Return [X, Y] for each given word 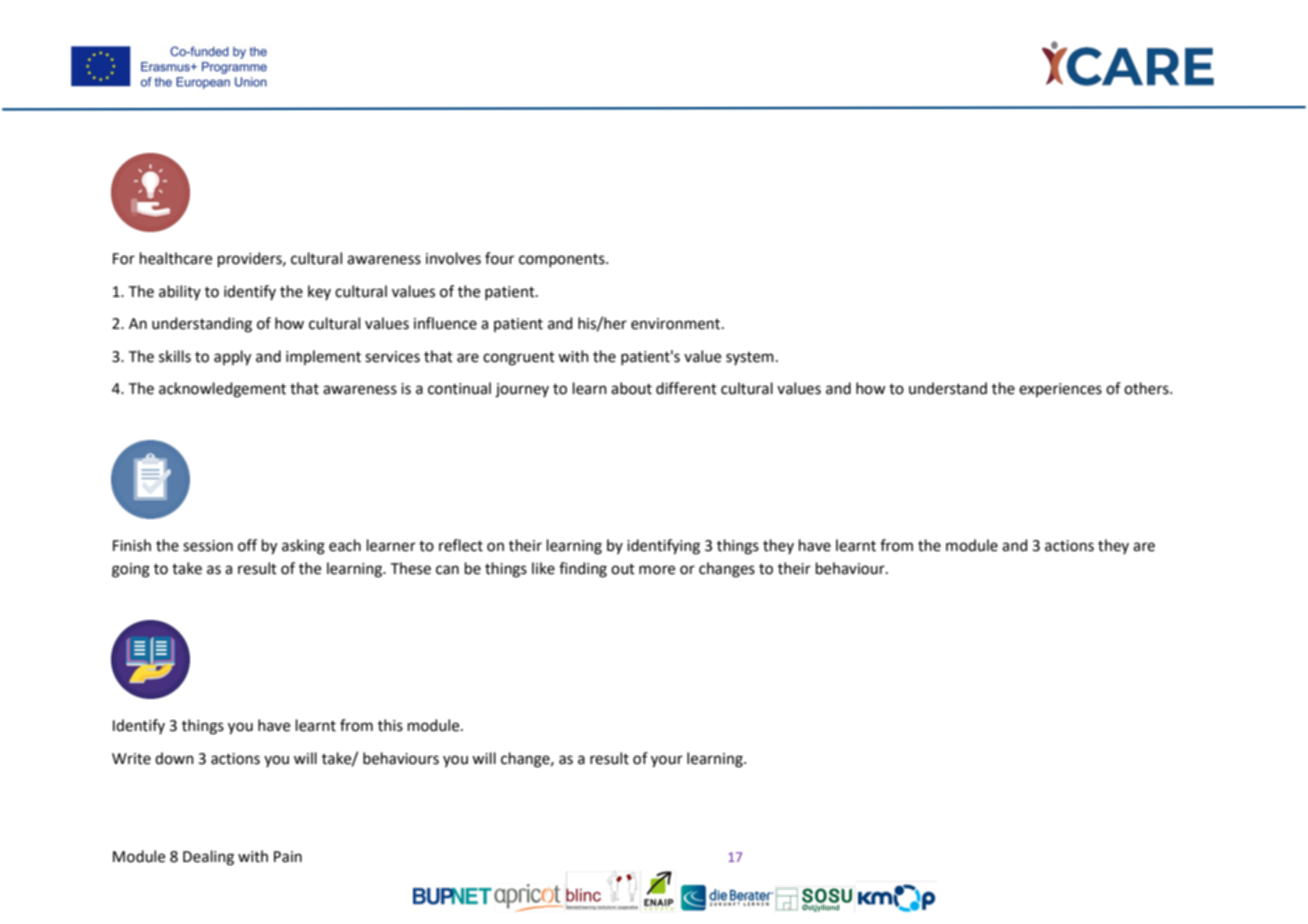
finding [583, 570]
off [247, 545]
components [563, 260]
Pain [288, 857]
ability [180, 292]
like [543, 568]
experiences [1060, 390]
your [667, 761]
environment [677, 324]
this [390, 725]
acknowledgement [222, 390]
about [631, 388]
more [657, 570]
